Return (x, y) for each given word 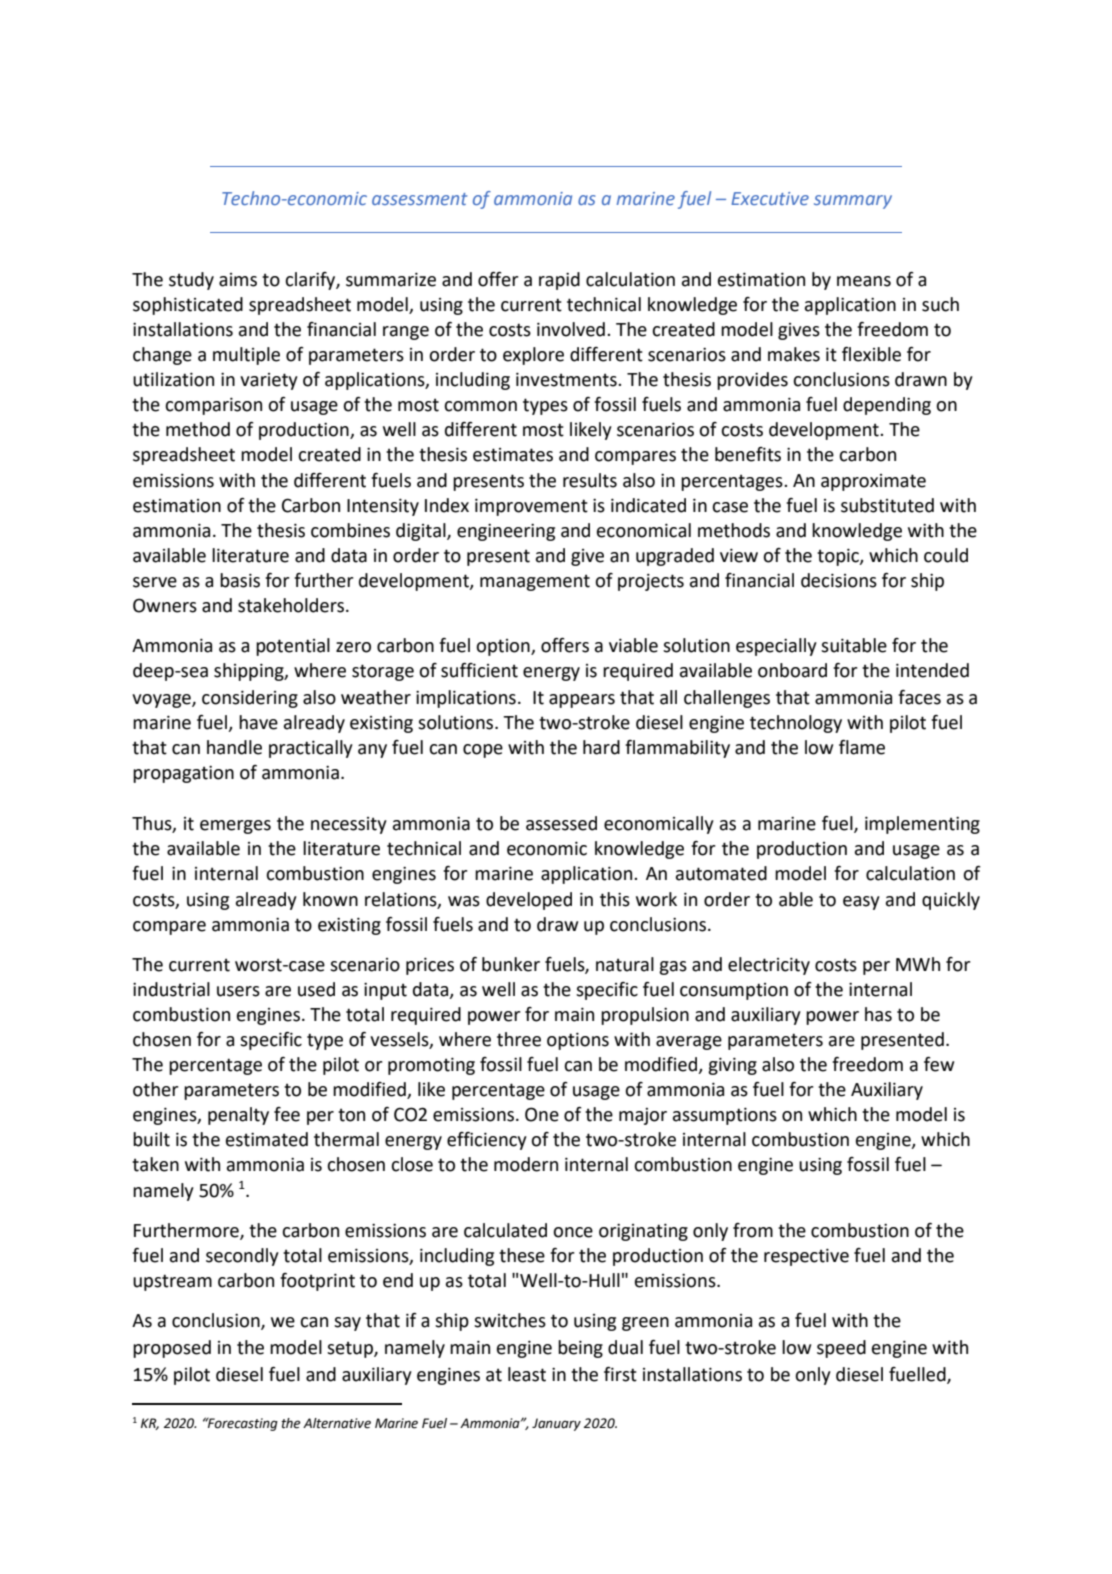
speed (841, 1349)
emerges (235, 827)
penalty (238, 1116)
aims (238, 280)
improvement (531, 507)
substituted (887, 505)
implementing (922, 825)
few (939, 1064)
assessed (561, 823)
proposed (172, 1349)
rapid (559, 281)
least (527, 1374)
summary (853, 202)
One (542, 1114)
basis (240, 580)
